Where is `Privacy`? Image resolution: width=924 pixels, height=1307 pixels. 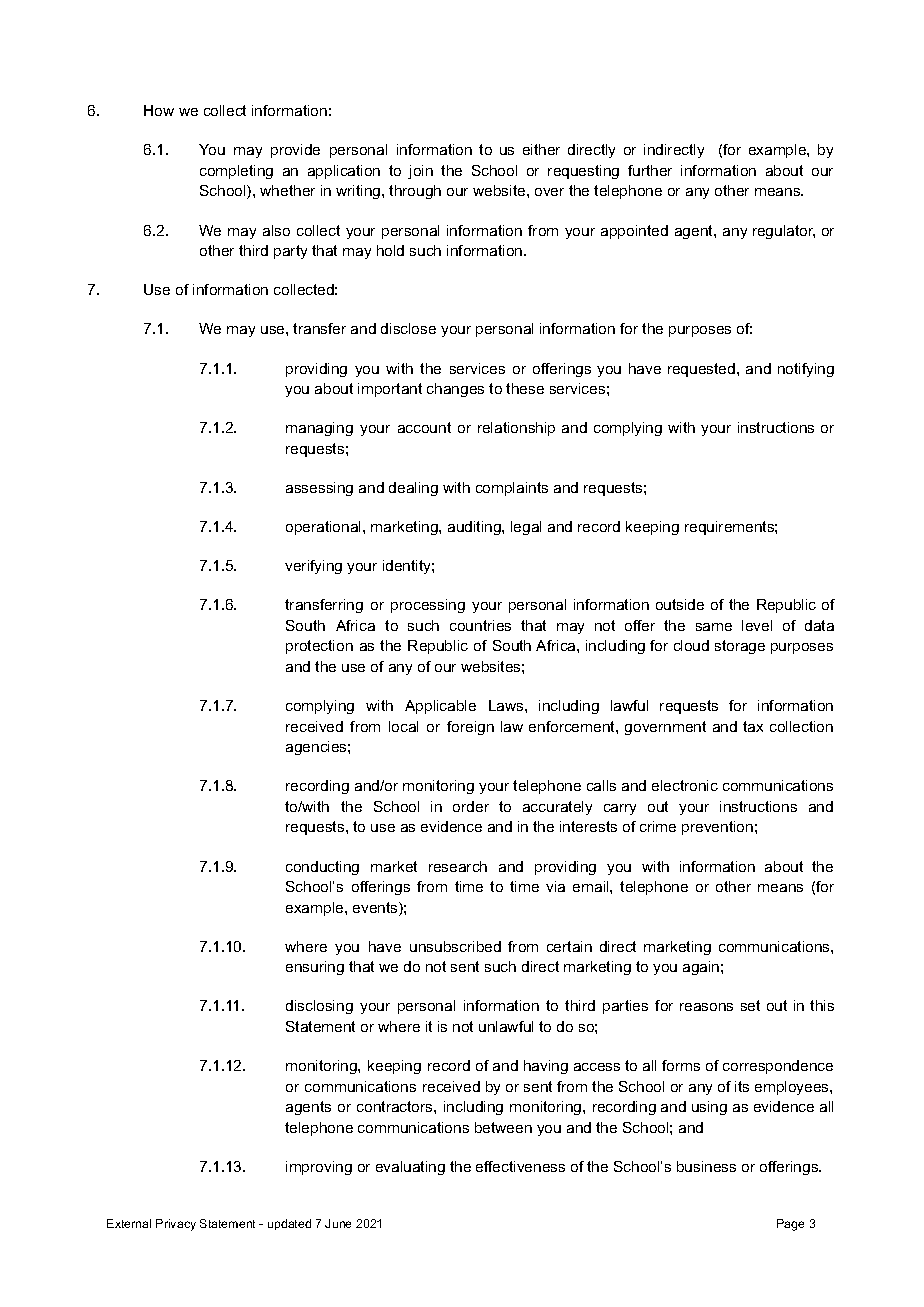 Privacy is located at coordinates (176, 1225).
